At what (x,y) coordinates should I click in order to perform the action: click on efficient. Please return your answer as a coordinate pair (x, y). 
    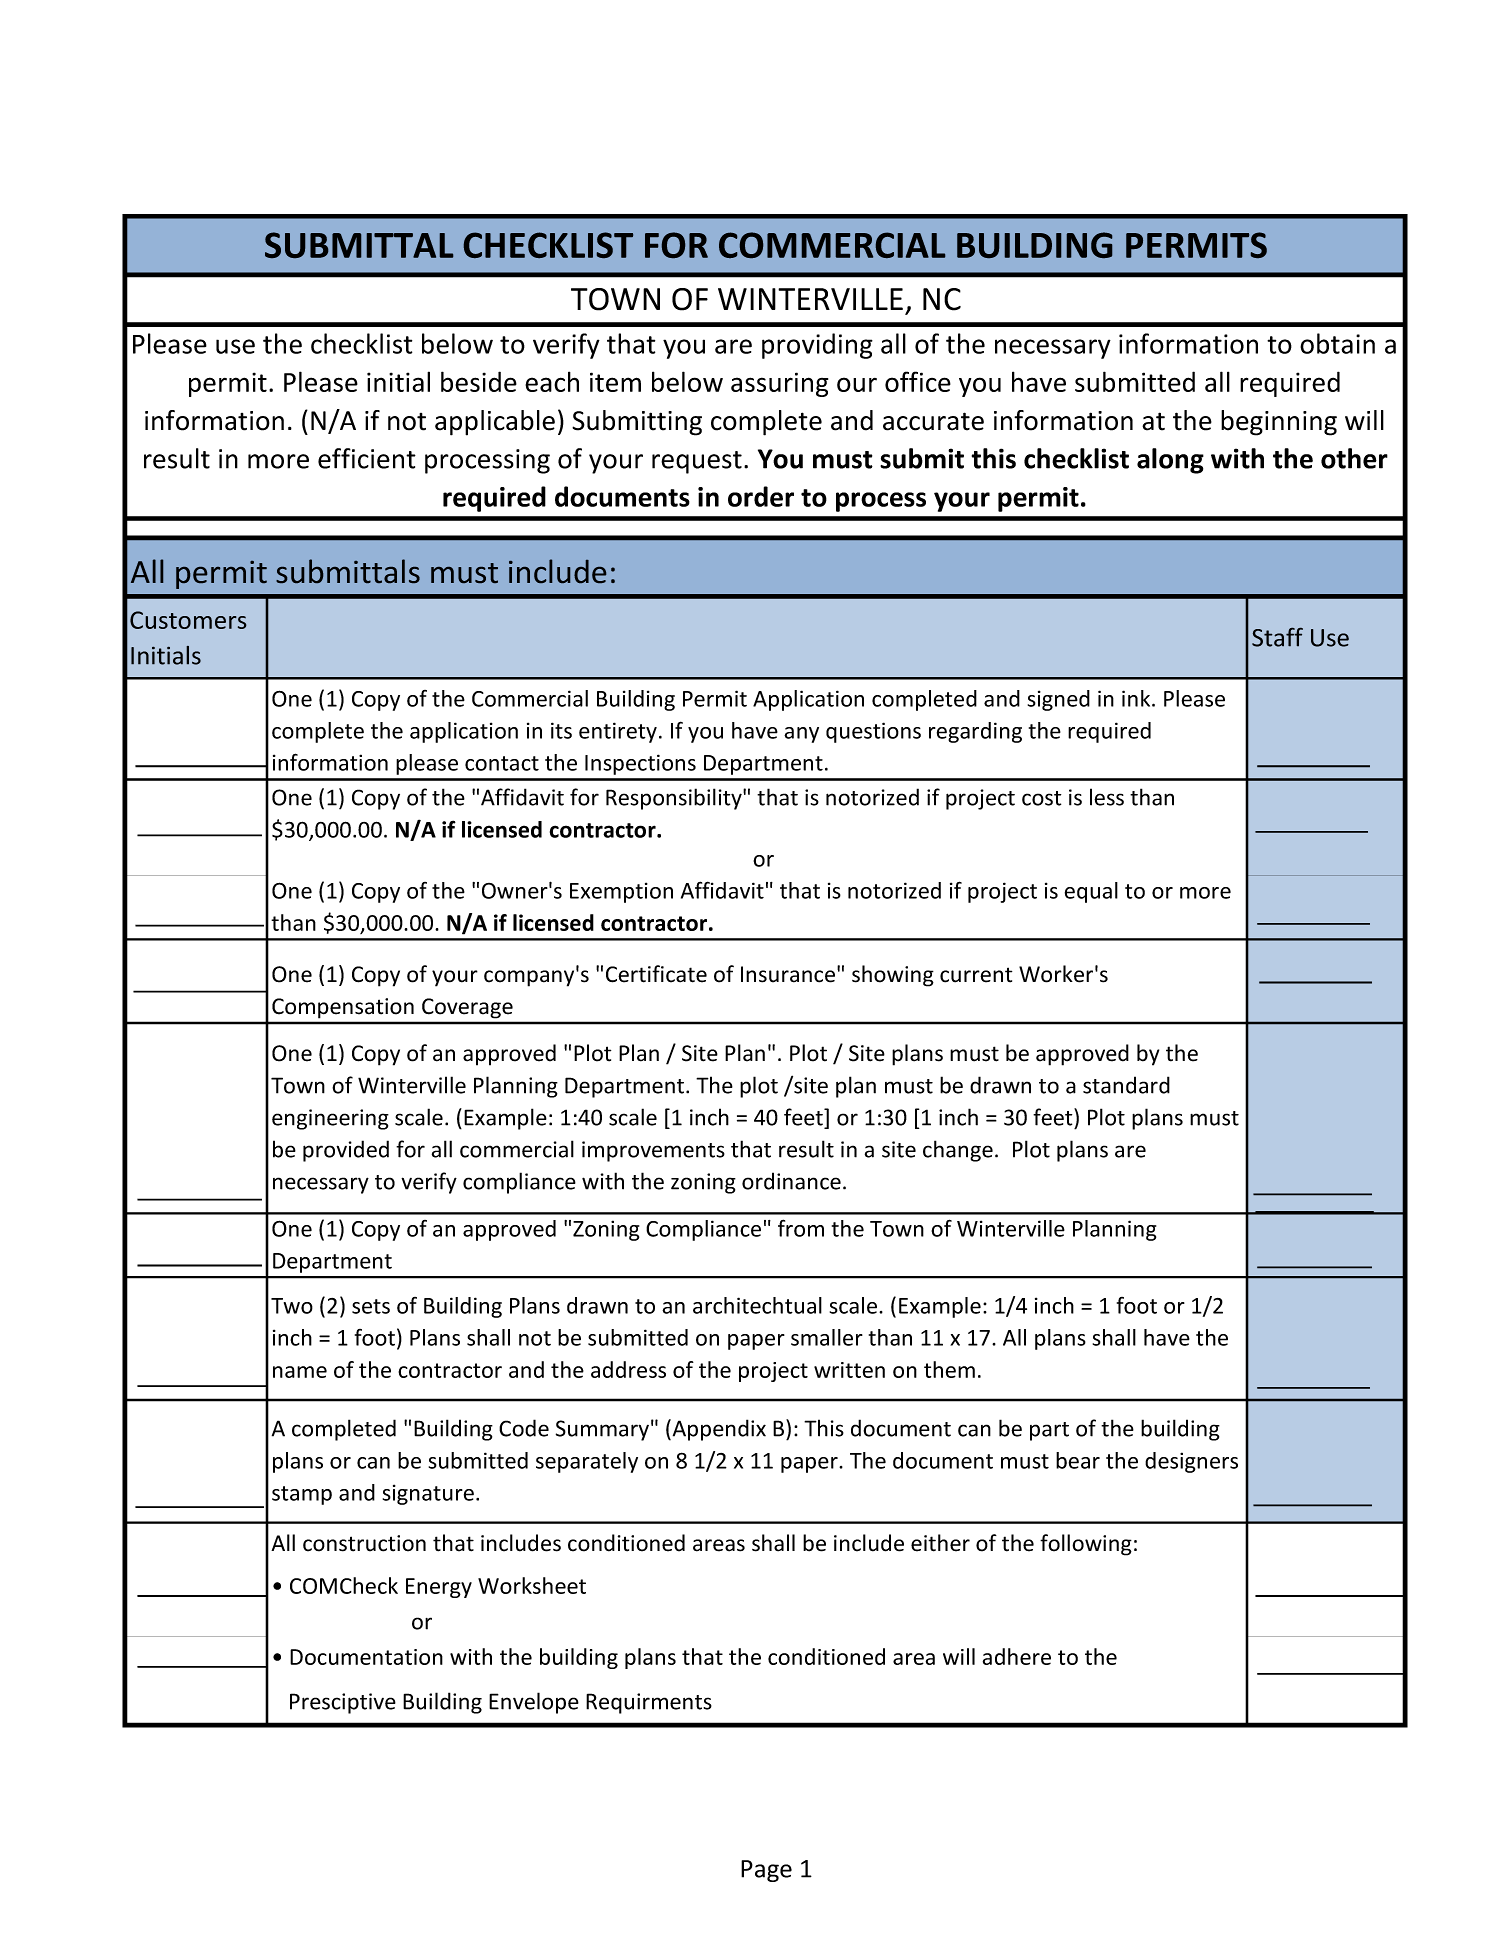
    Looking at the image, I should click on (367, 458).
